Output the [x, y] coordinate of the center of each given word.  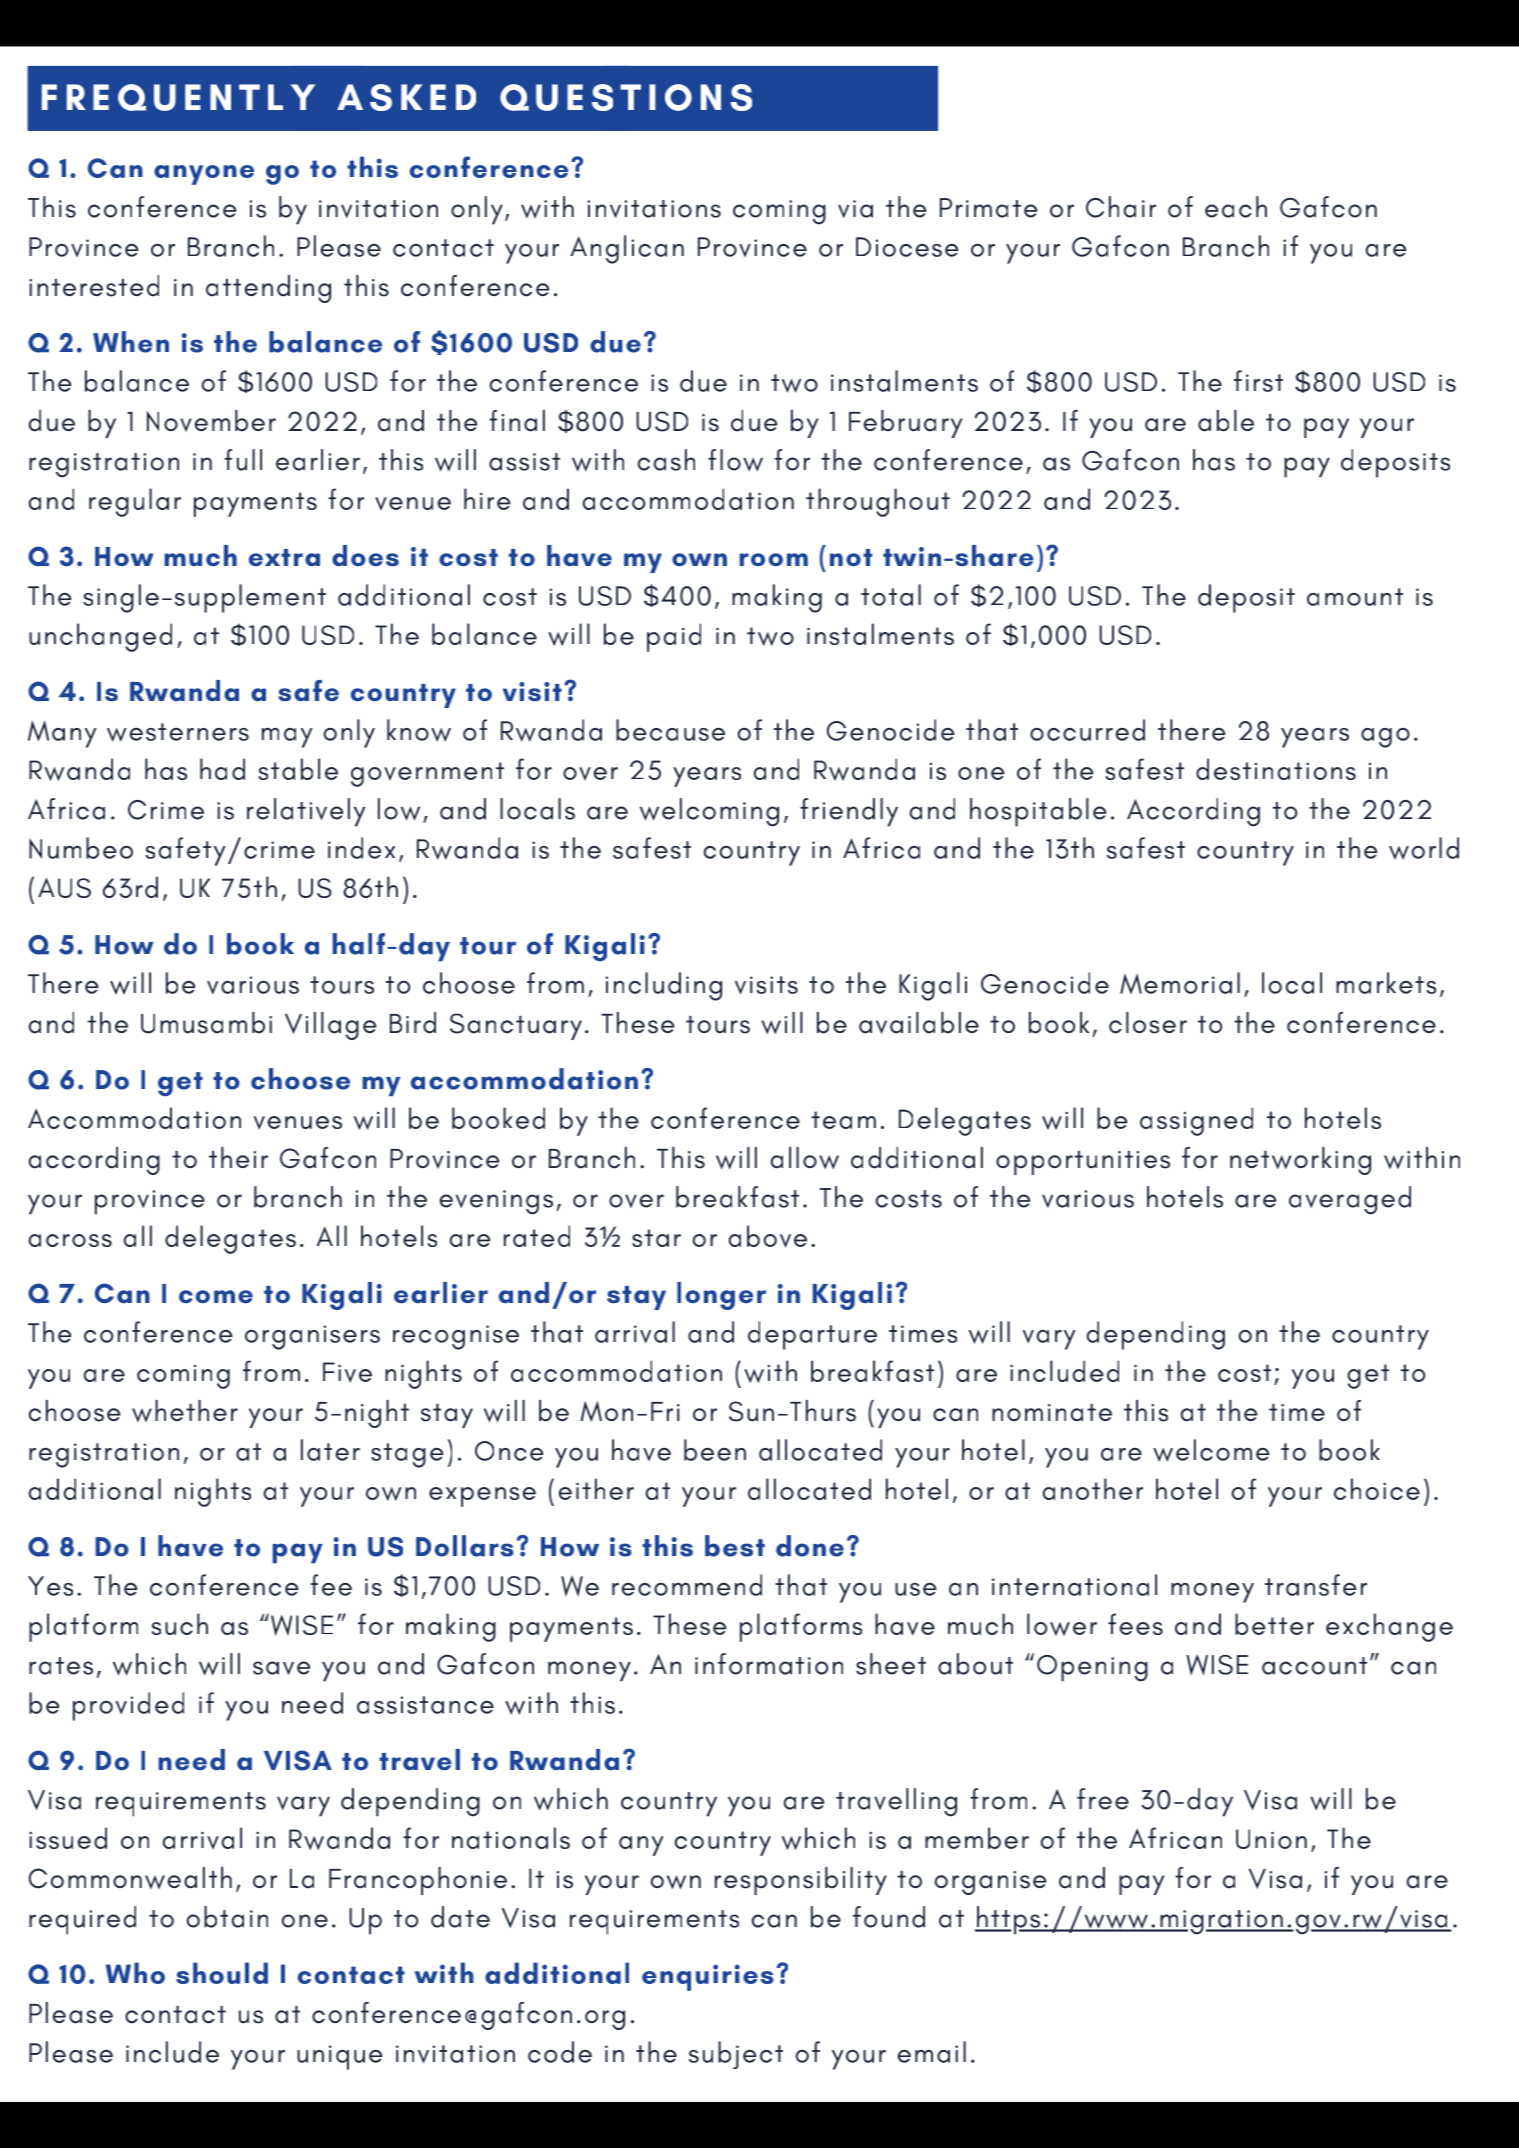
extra [284, 557]
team [843, 1120]
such [179, 1624]
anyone [204, 175]
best [735, 1546]
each [1236, 207]
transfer [1316, 1585]
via [855, 209]
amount [1355, 597]
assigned [1196, 1121]
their [238, 1157]
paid [674, 637]
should [222, 1973]
